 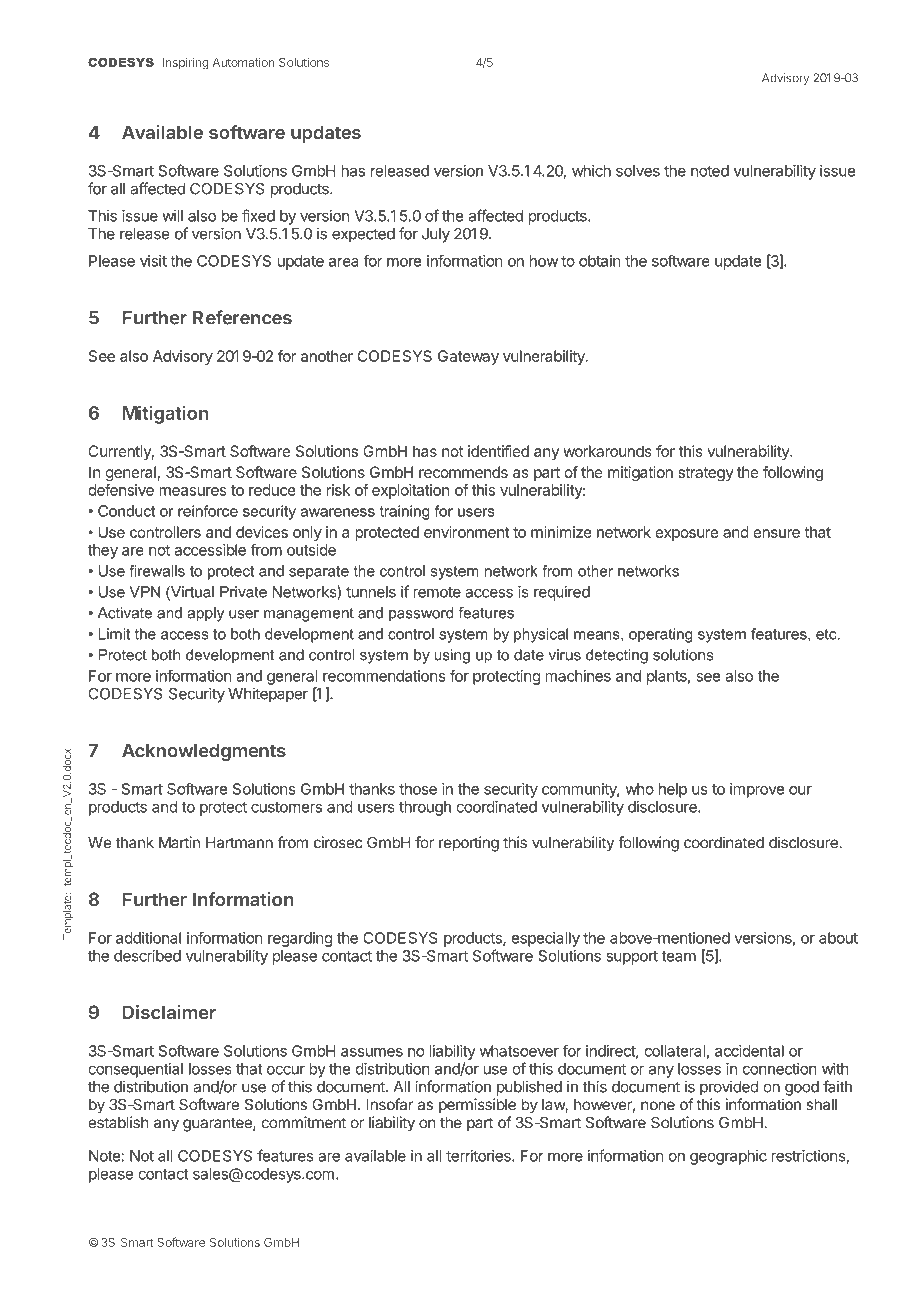 I want to click on solves, so click(x=638, y=171).
